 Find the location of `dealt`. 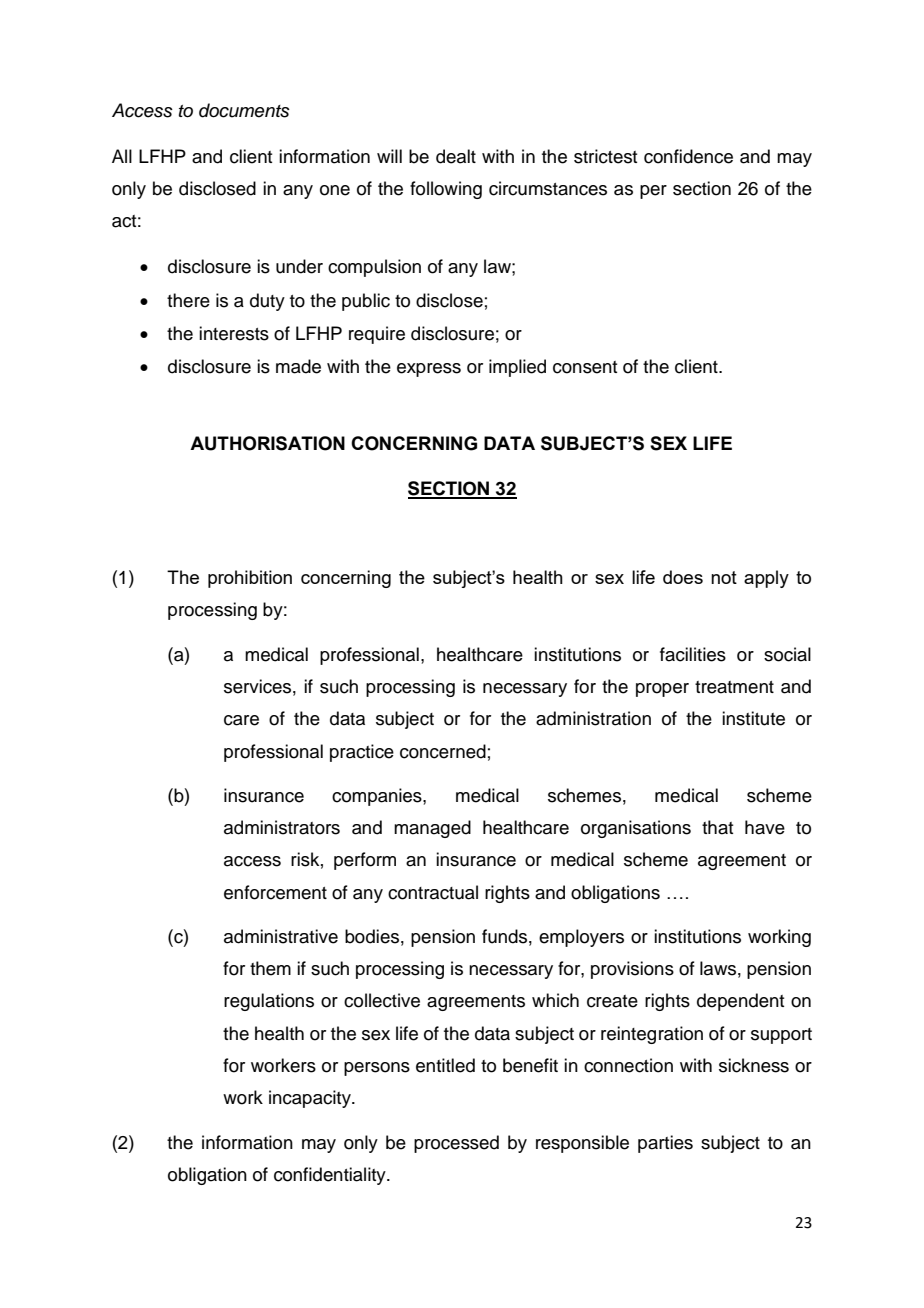

dealt is located at coordinates (456, 156).
